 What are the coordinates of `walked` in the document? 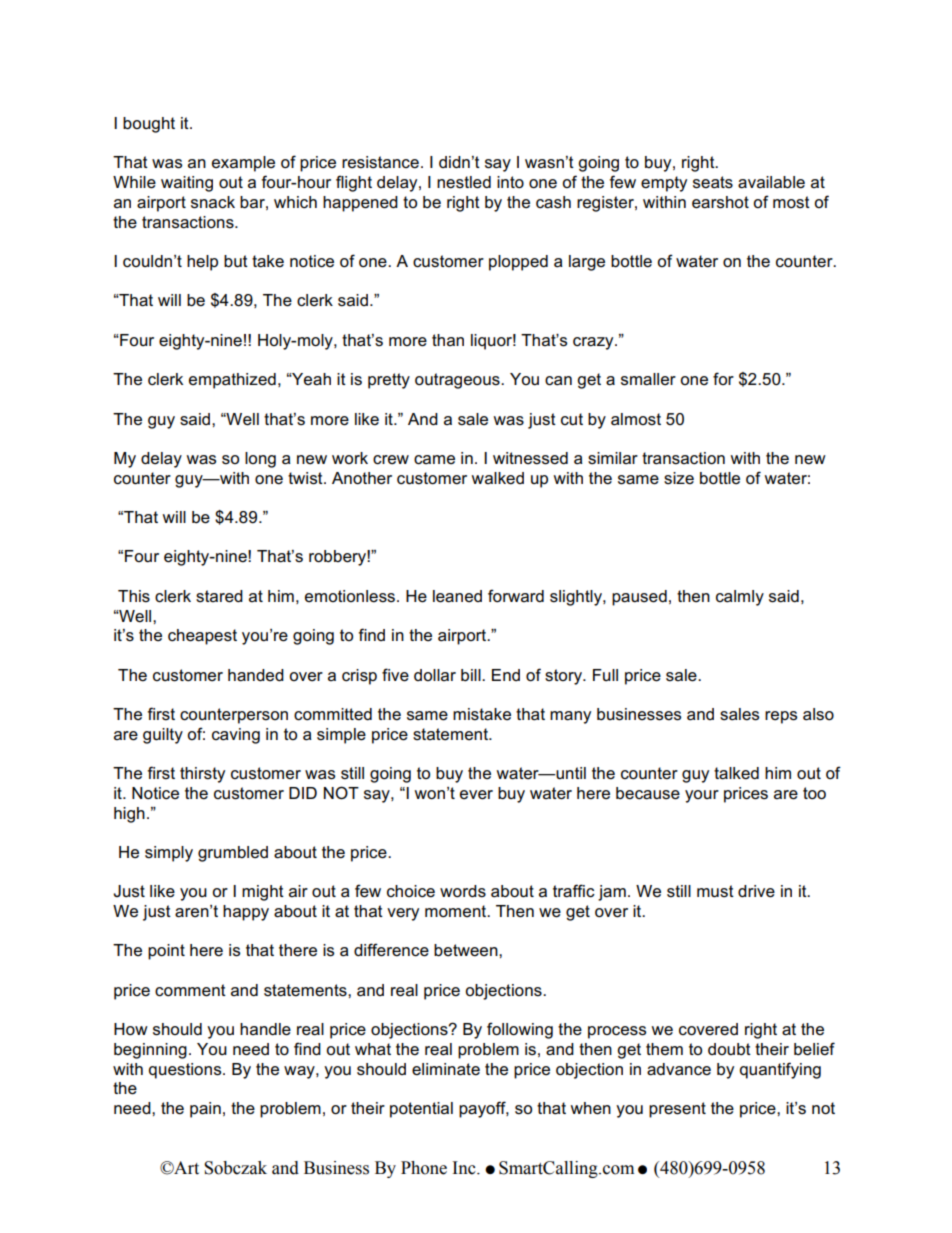 It's located at (497, 478).
